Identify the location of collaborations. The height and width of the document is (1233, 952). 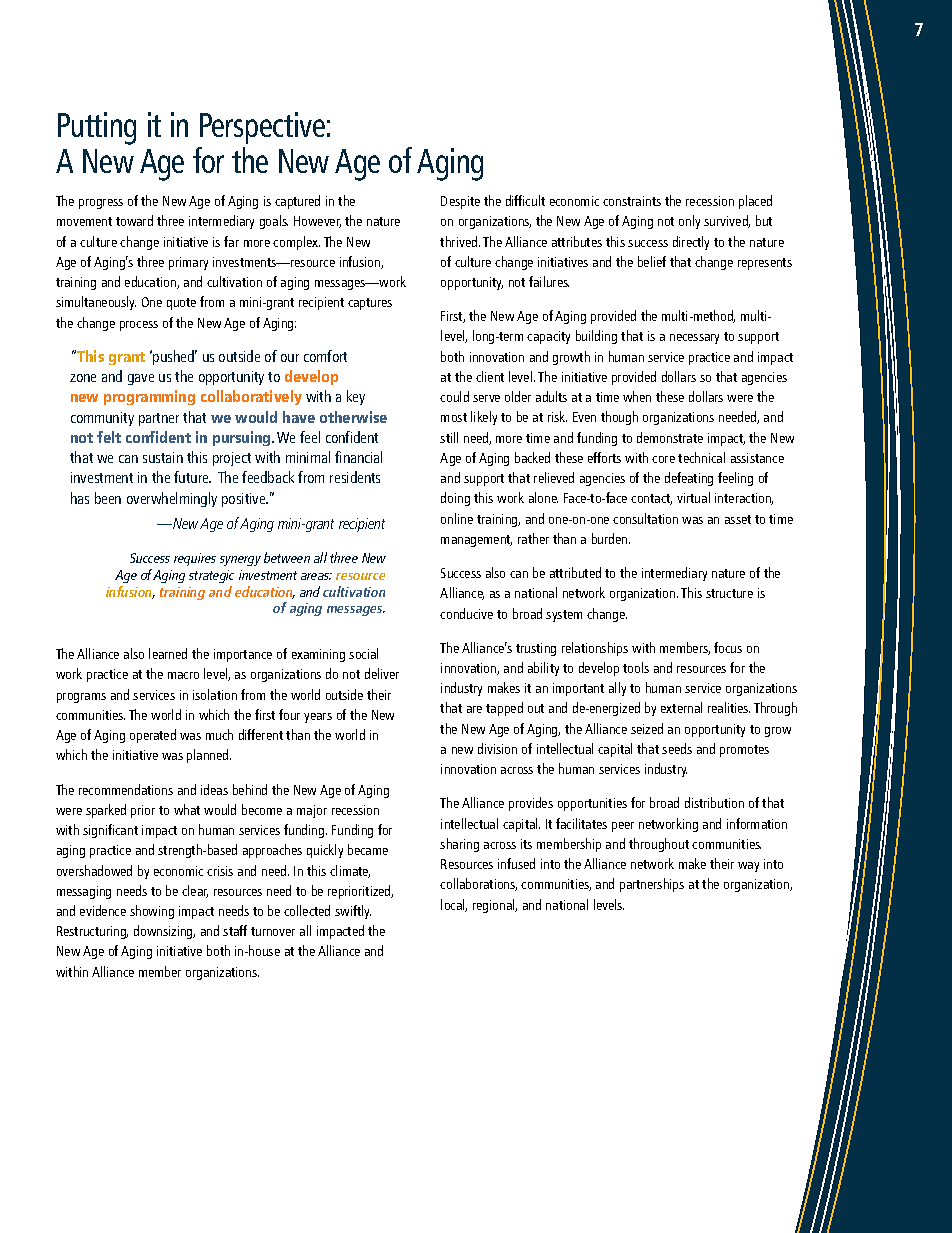
(478, 884).
